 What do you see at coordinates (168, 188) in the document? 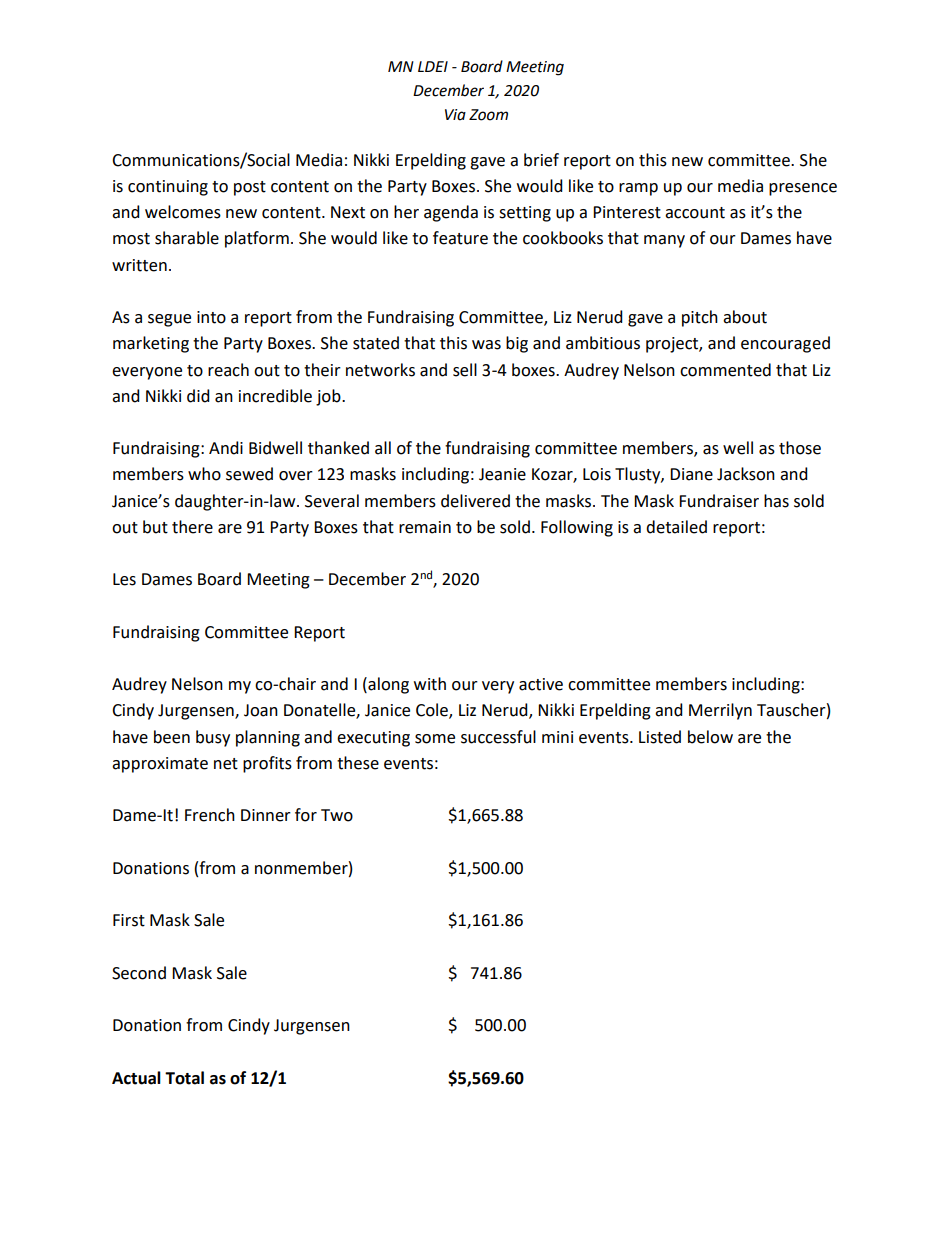
I see `continuing` at bounding box center [168, 188].
